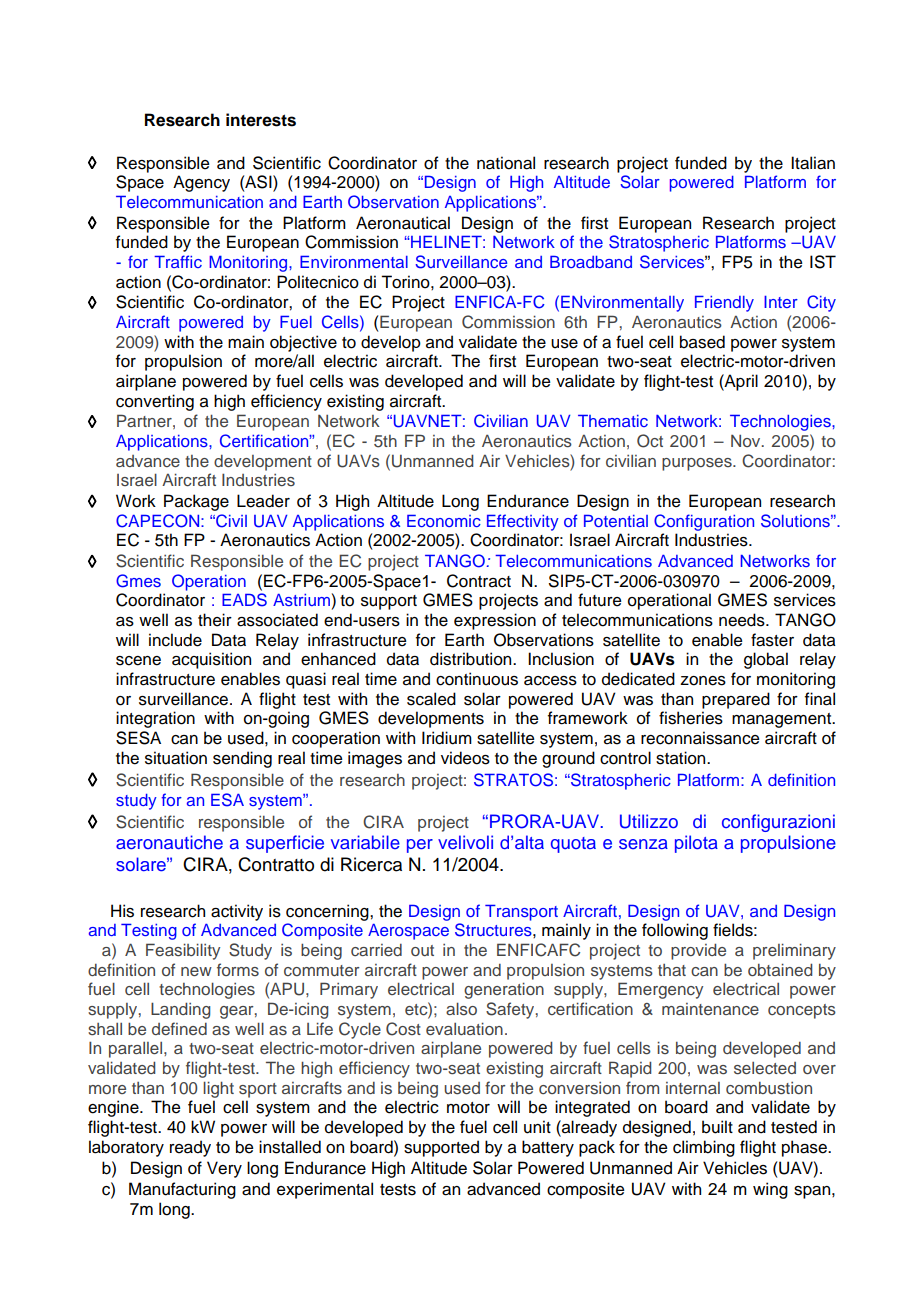  What do you see at coordinates (201, 183) in the screenshot?
I see `Agency` at bounding box center [201, 183].
